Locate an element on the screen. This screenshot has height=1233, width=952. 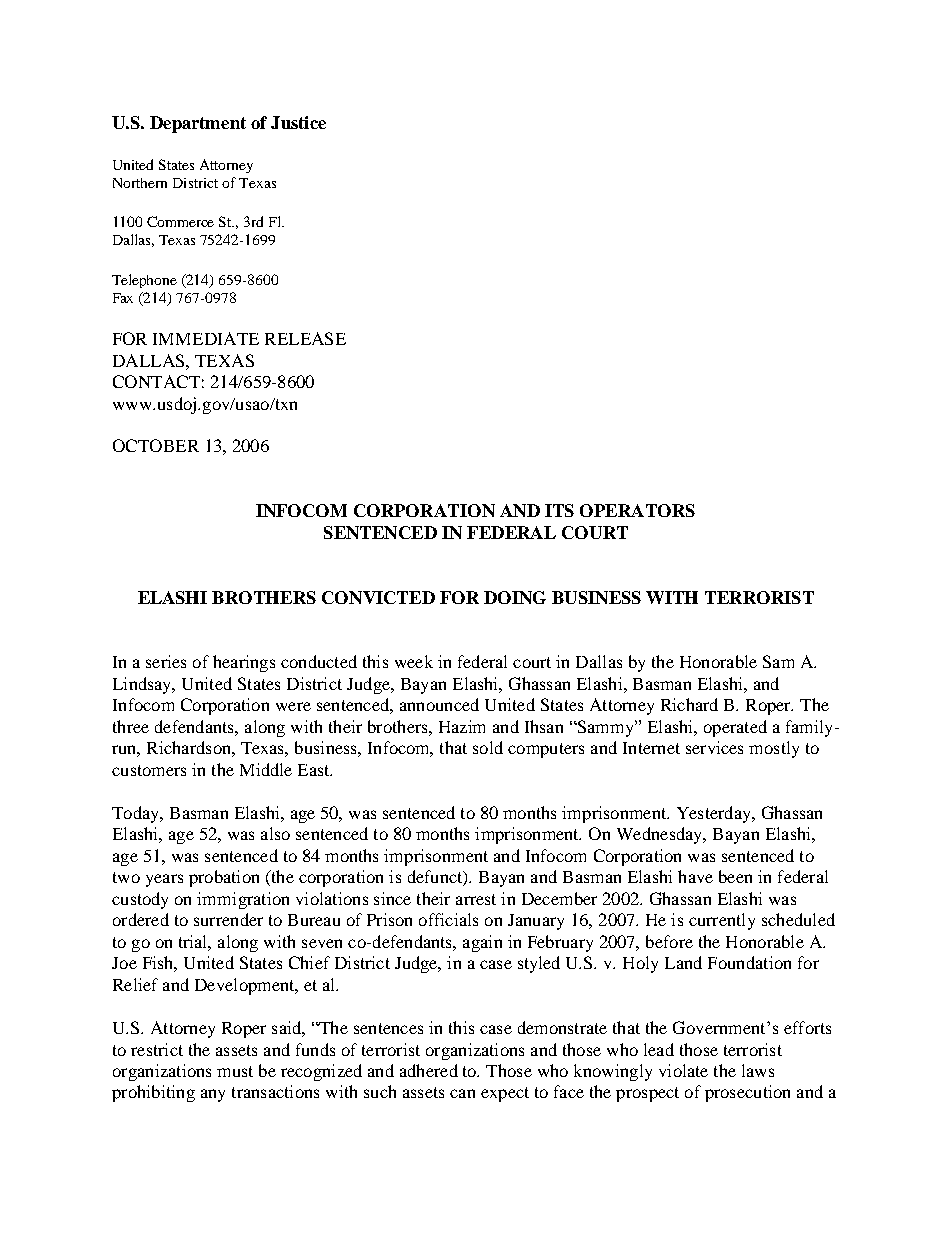
Department is located at coordinates (198, 124).
